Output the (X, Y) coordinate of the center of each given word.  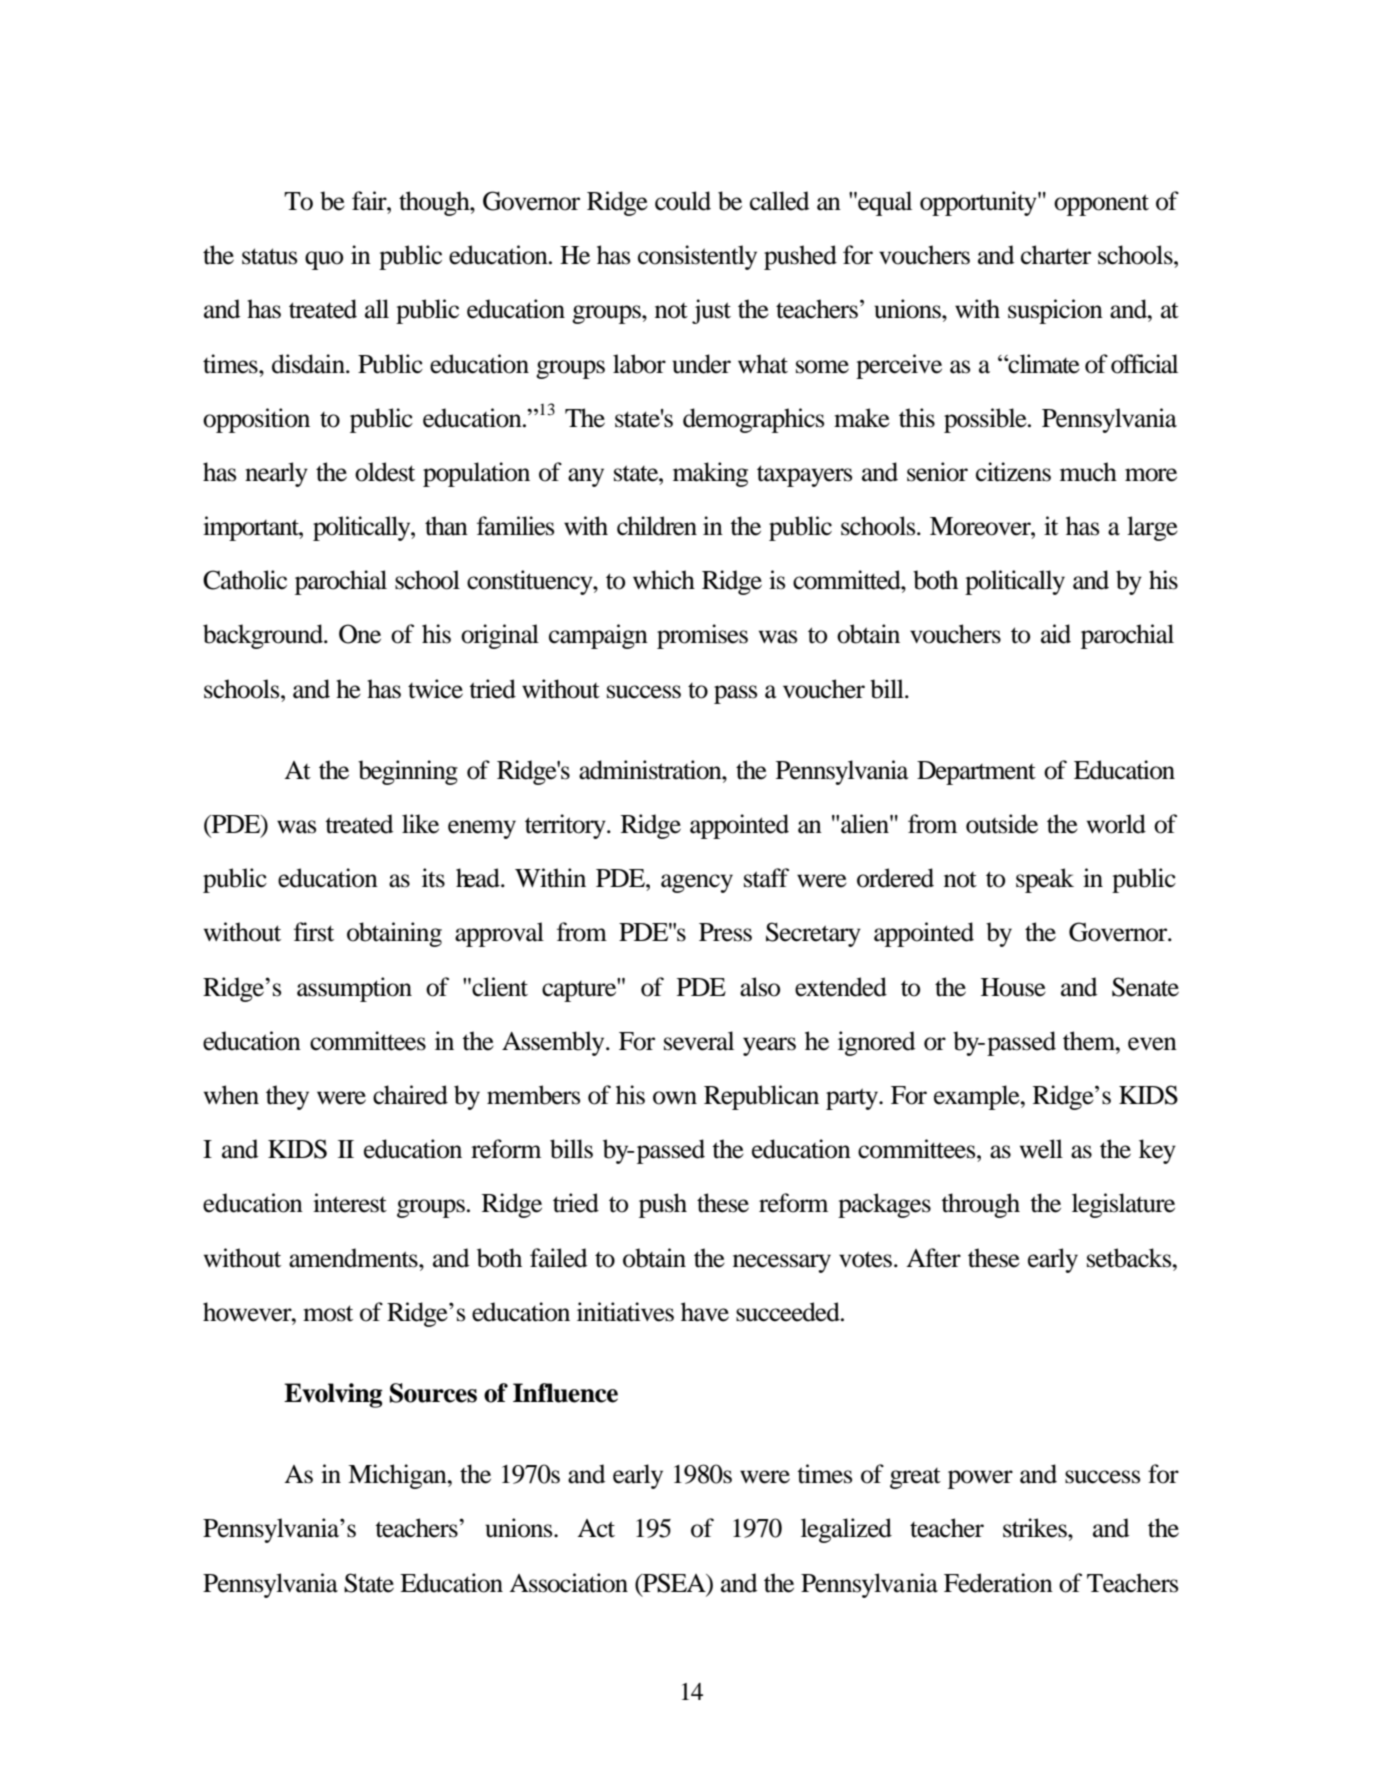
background (264, 636)
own (675, 1098)
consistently (697, 257)
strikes (1036, 1528)
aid (1056, 634)
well (1041, 1149)
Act (596, 1528)
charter (1056, 255)
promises (702, 636)
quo (324, 260)
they (287, 1097)
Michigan (398, 1476)
